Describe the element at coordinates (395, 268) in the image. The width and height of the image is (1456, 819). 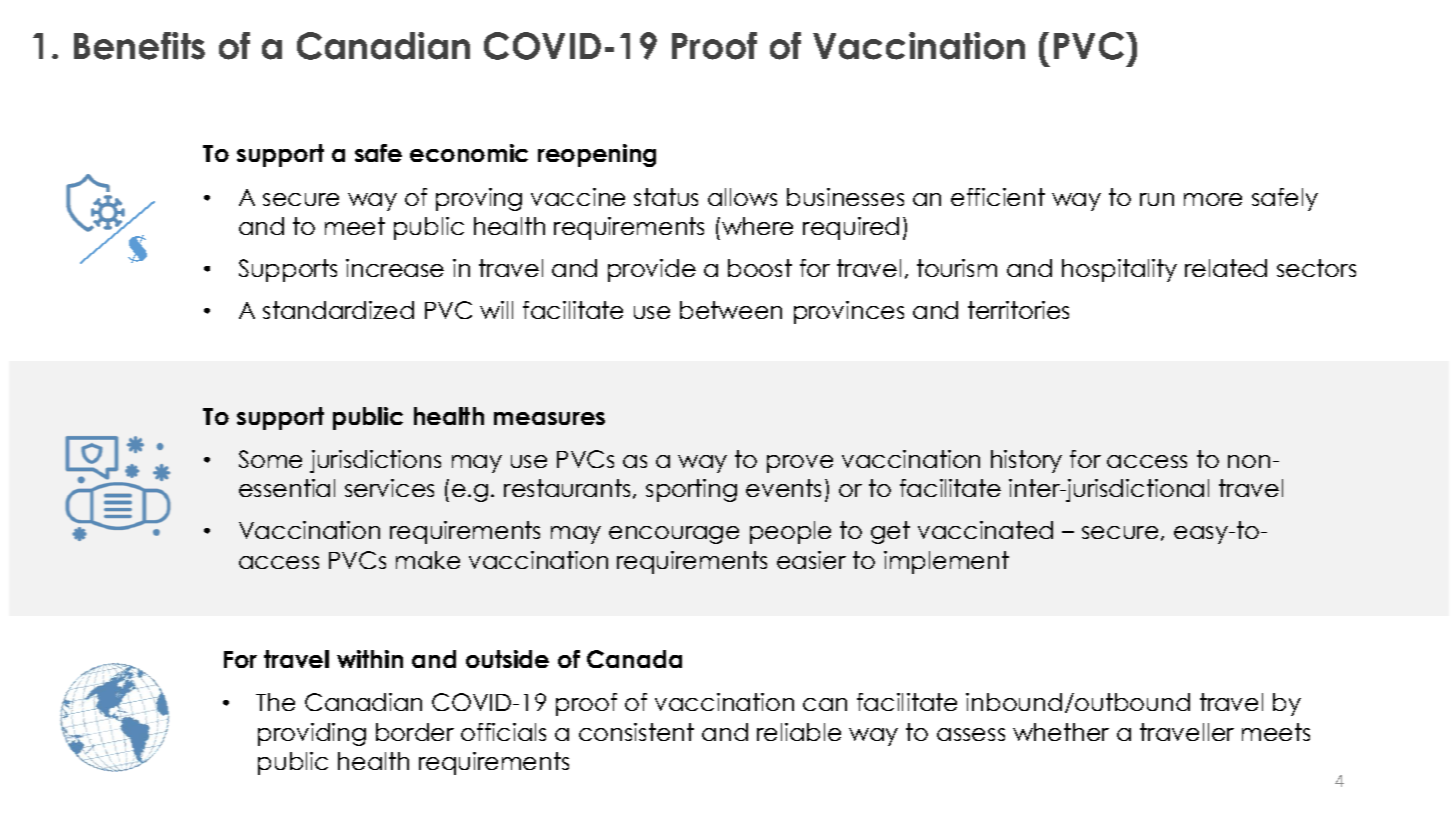
I see `increase` at that location.
